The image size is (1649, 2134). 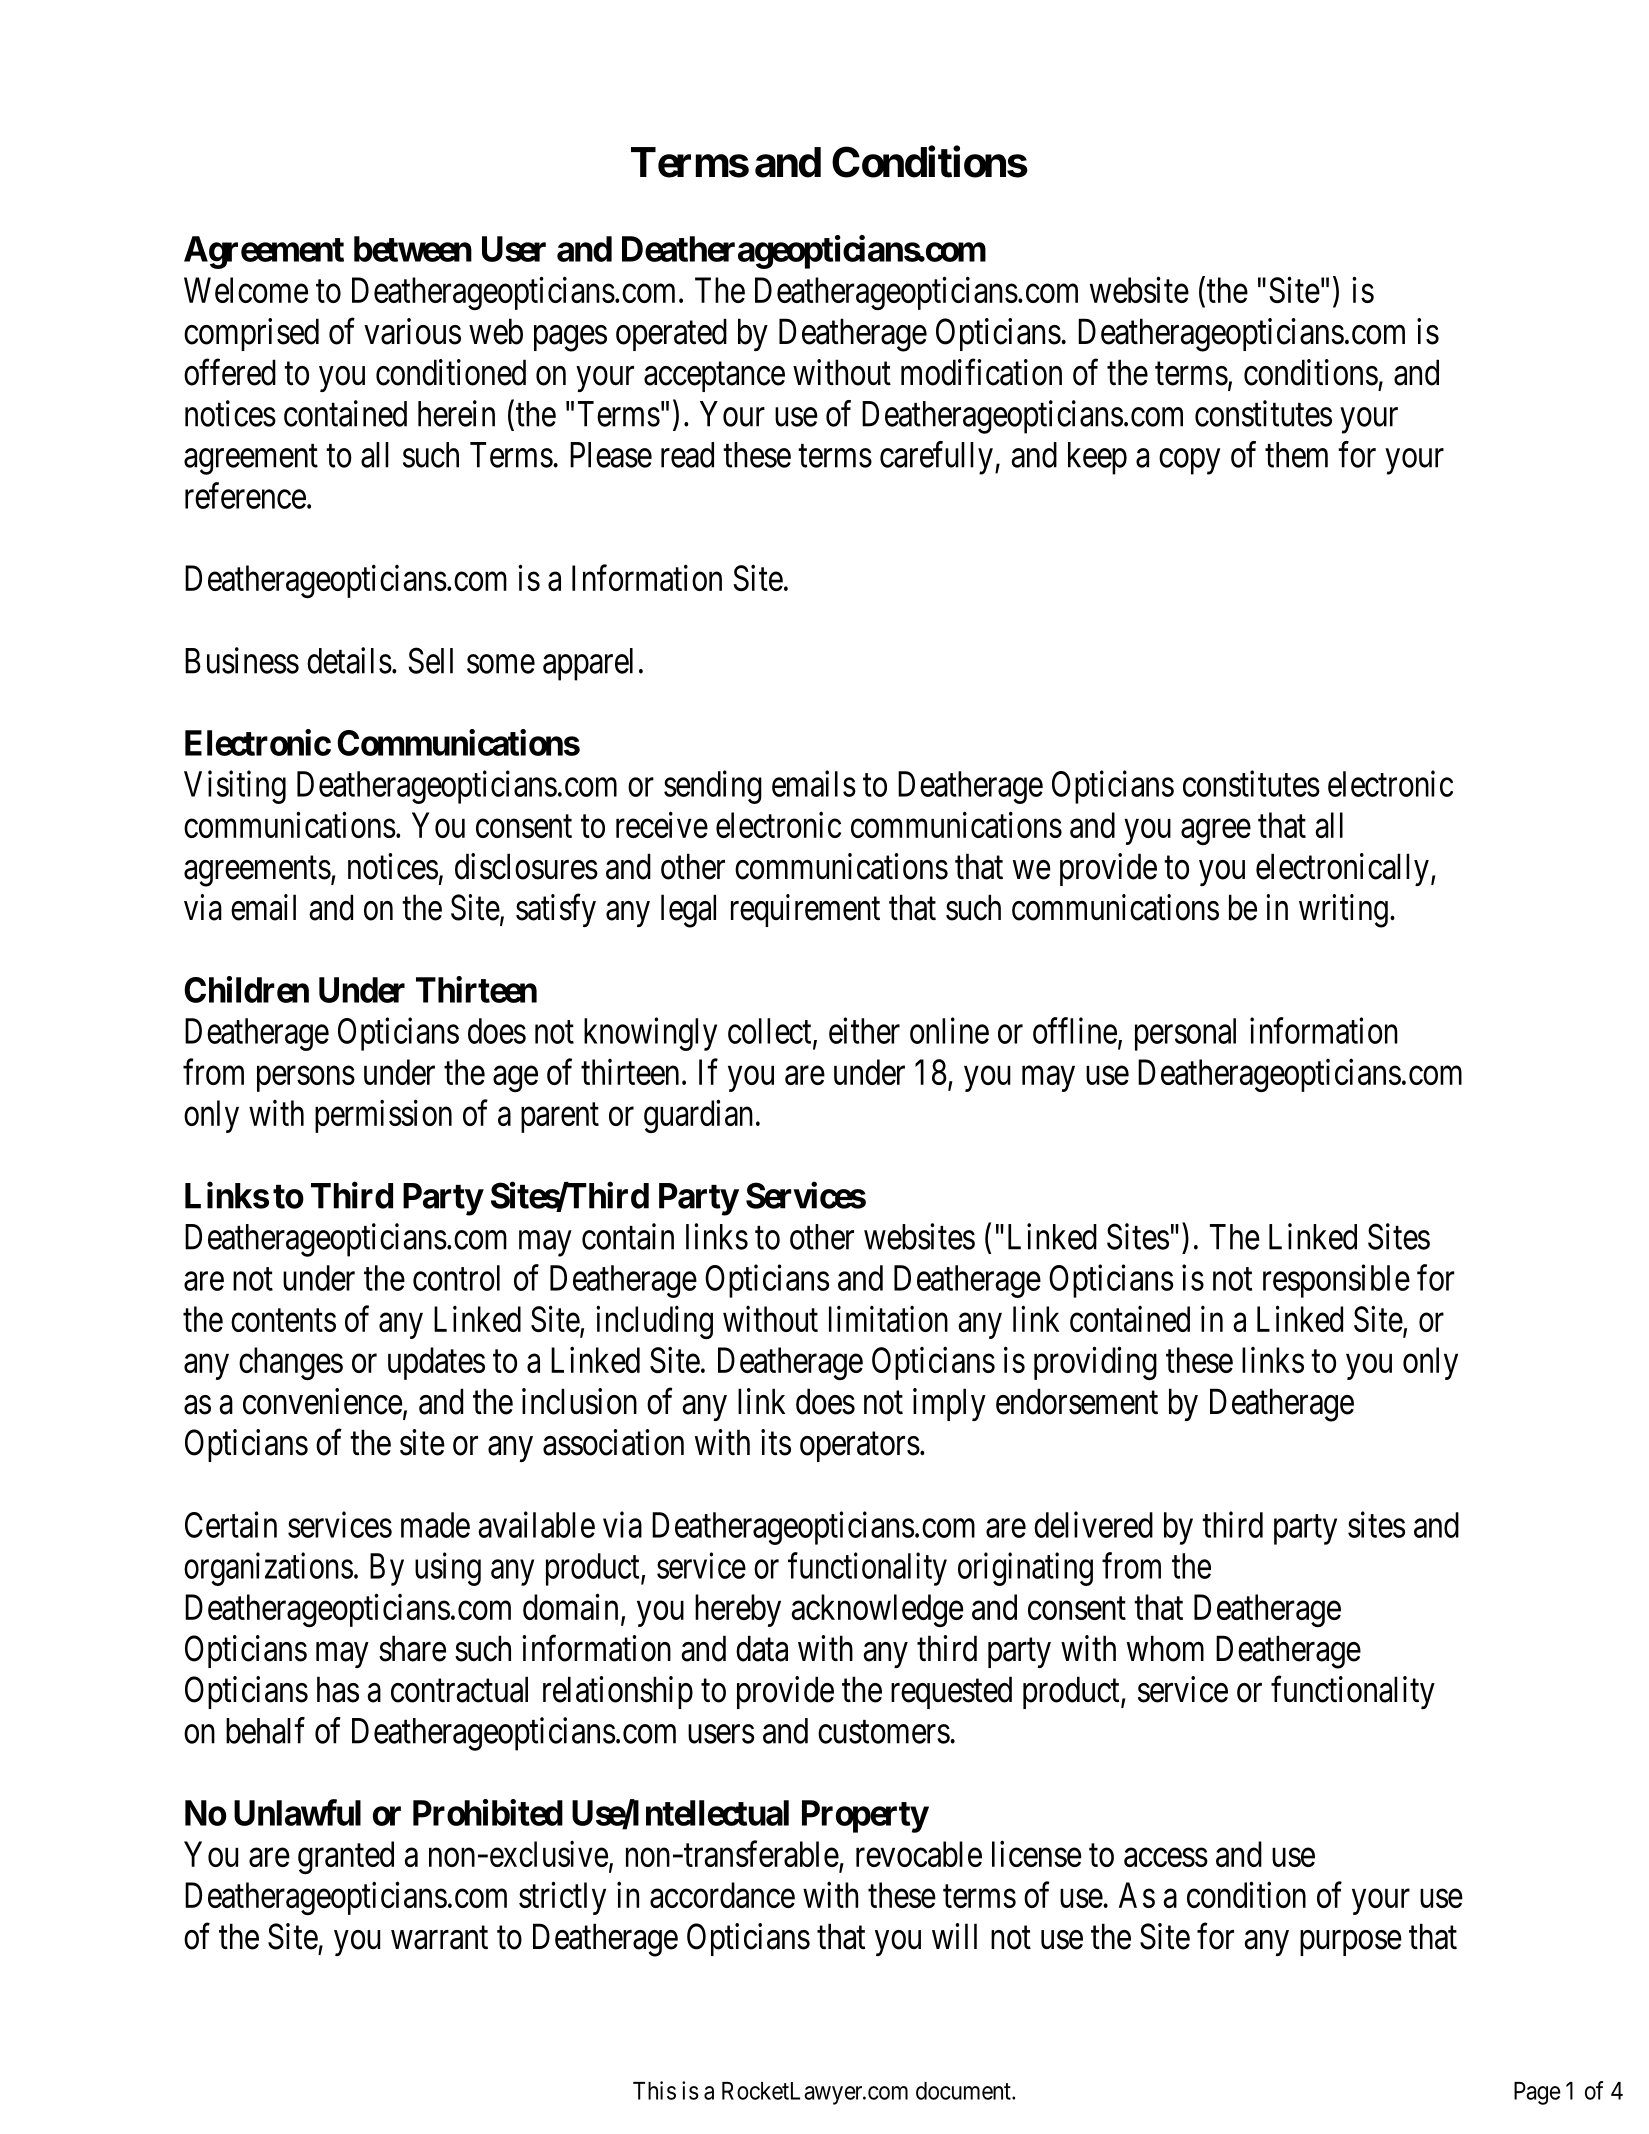 I want to click on guardian, so click(x=698, y=1116).
